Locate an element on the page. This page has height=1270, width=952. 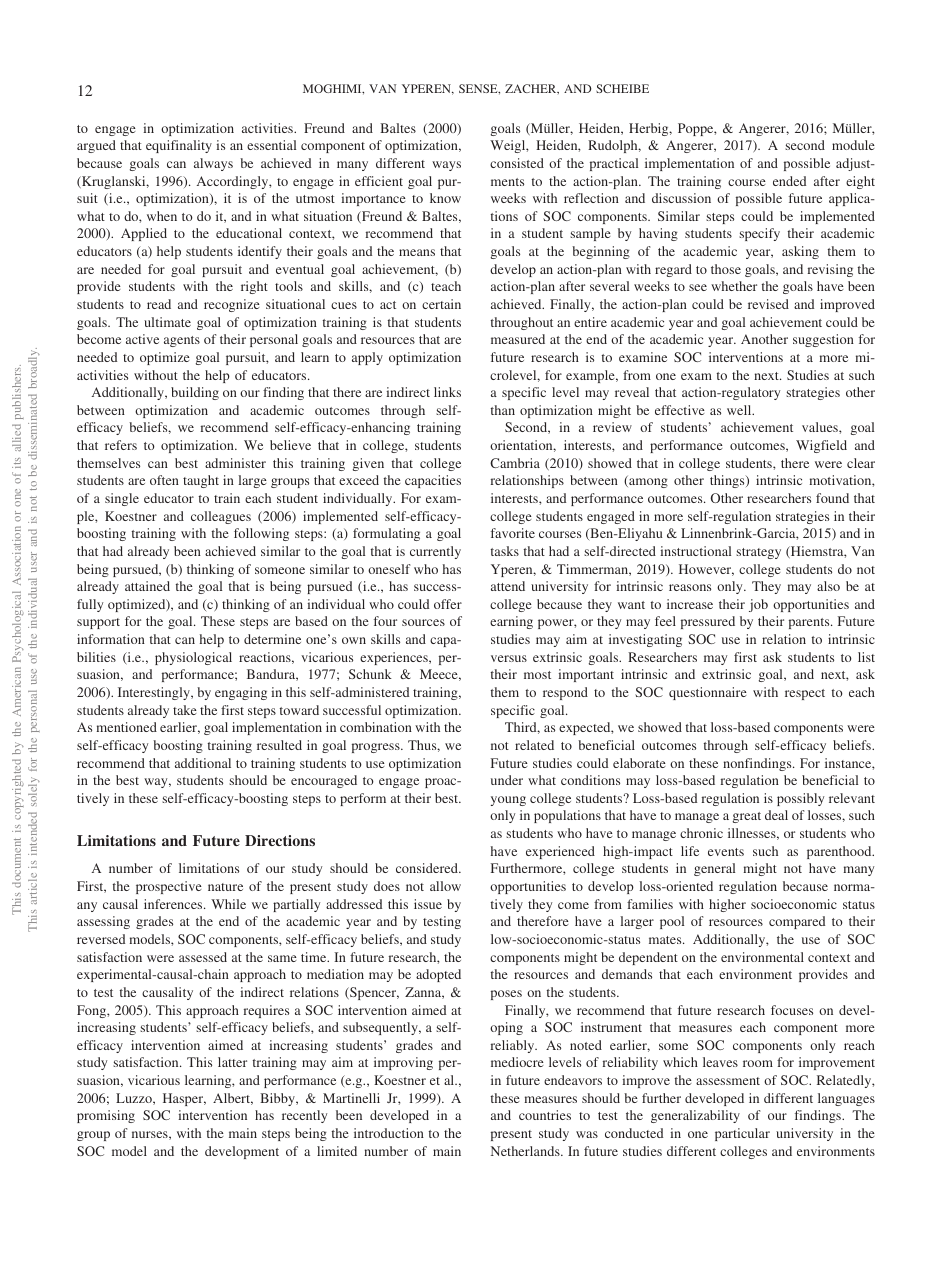
building is located at coordinates (195, 393).
